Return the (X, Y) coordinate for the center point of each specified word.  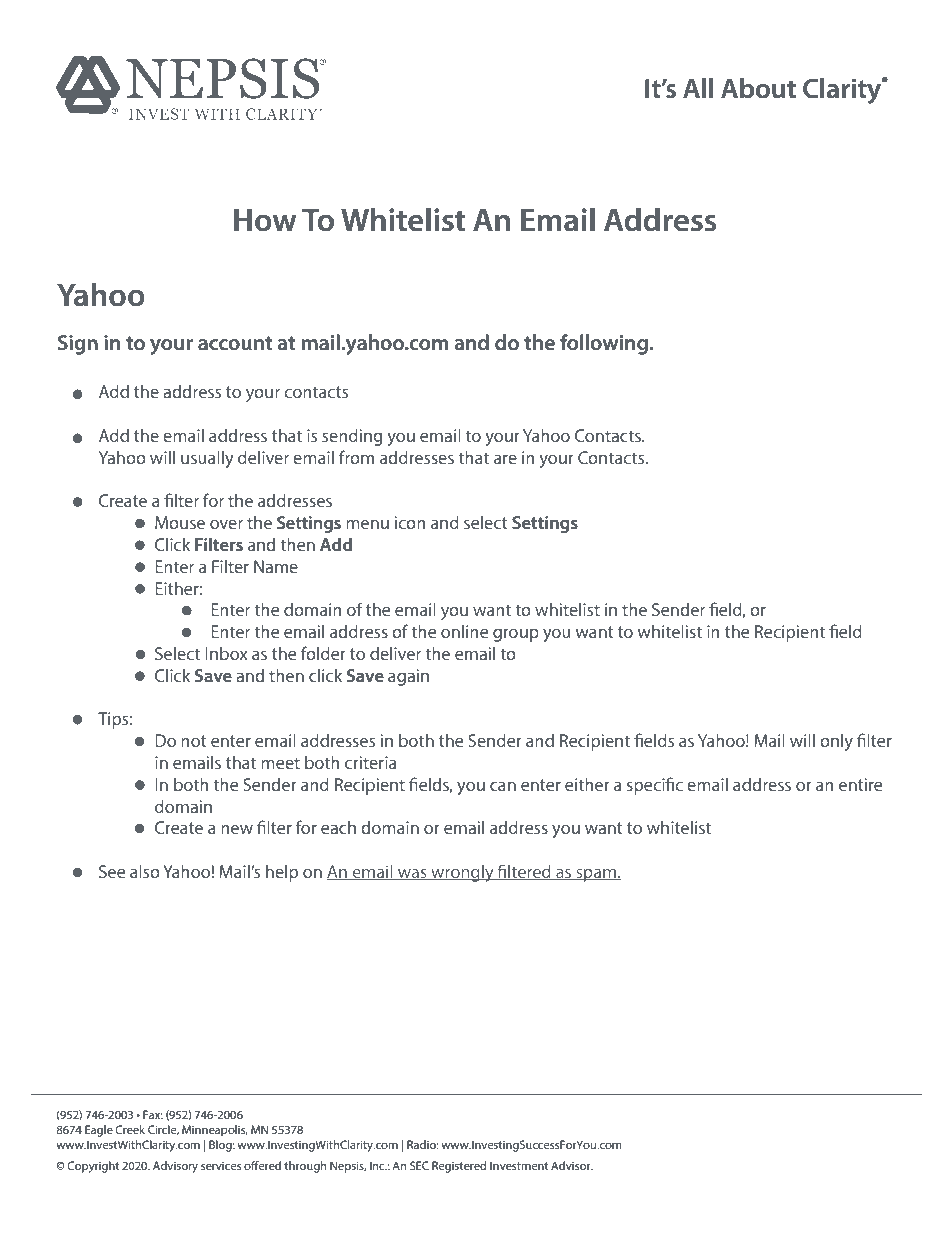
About (758, 88)
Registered (459, 1167)
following (605, 344)
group (516, 635)
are (505, 459)
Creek (130, 1129)
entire (860, 784)
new (237, 829)
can (503, 786)
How (265, 220)
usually (207, 459)
